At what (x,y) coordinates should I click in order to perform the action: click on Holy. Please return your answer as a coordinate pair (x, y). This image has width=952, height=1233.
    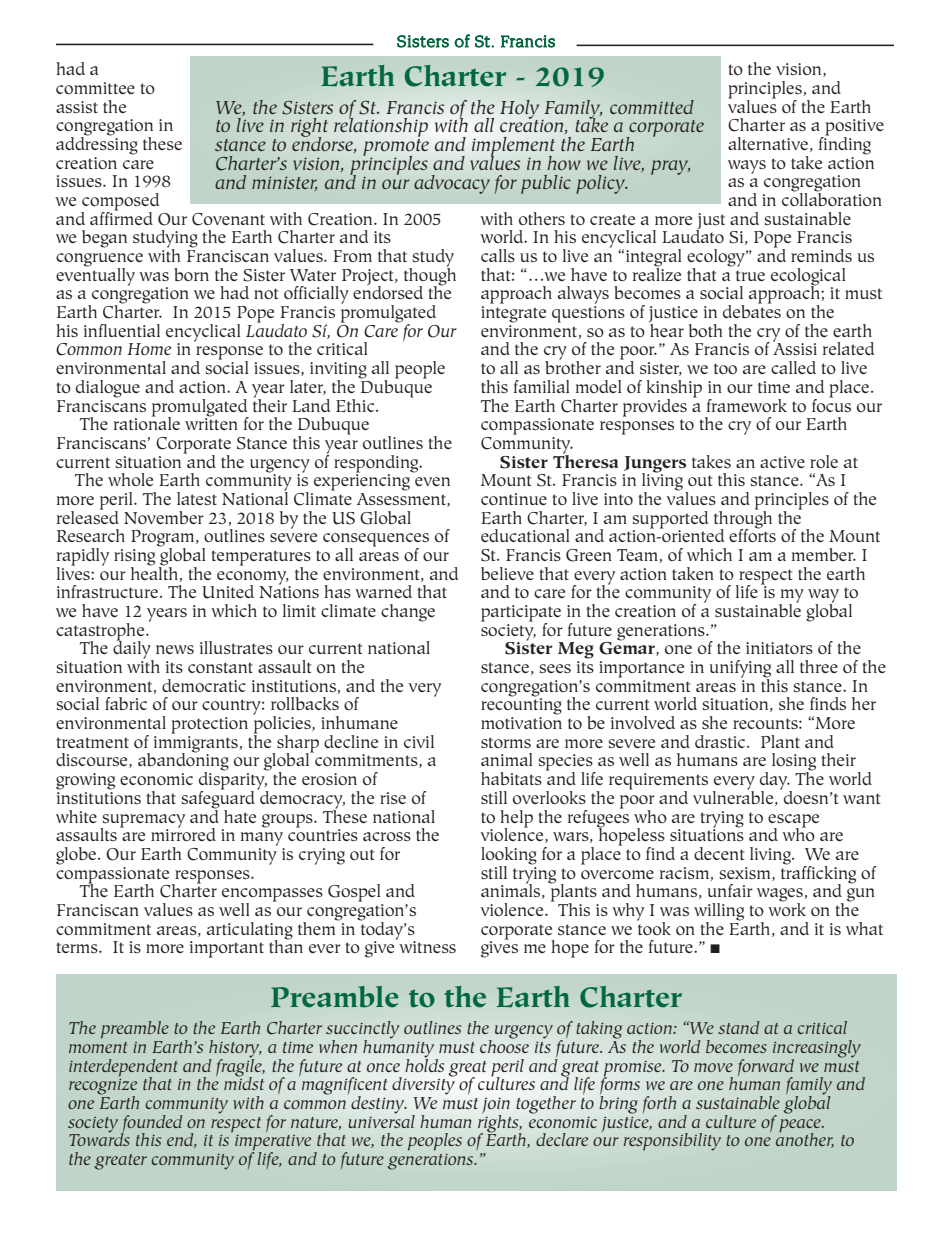
    Looking at the image, I should click on (521, 110).
